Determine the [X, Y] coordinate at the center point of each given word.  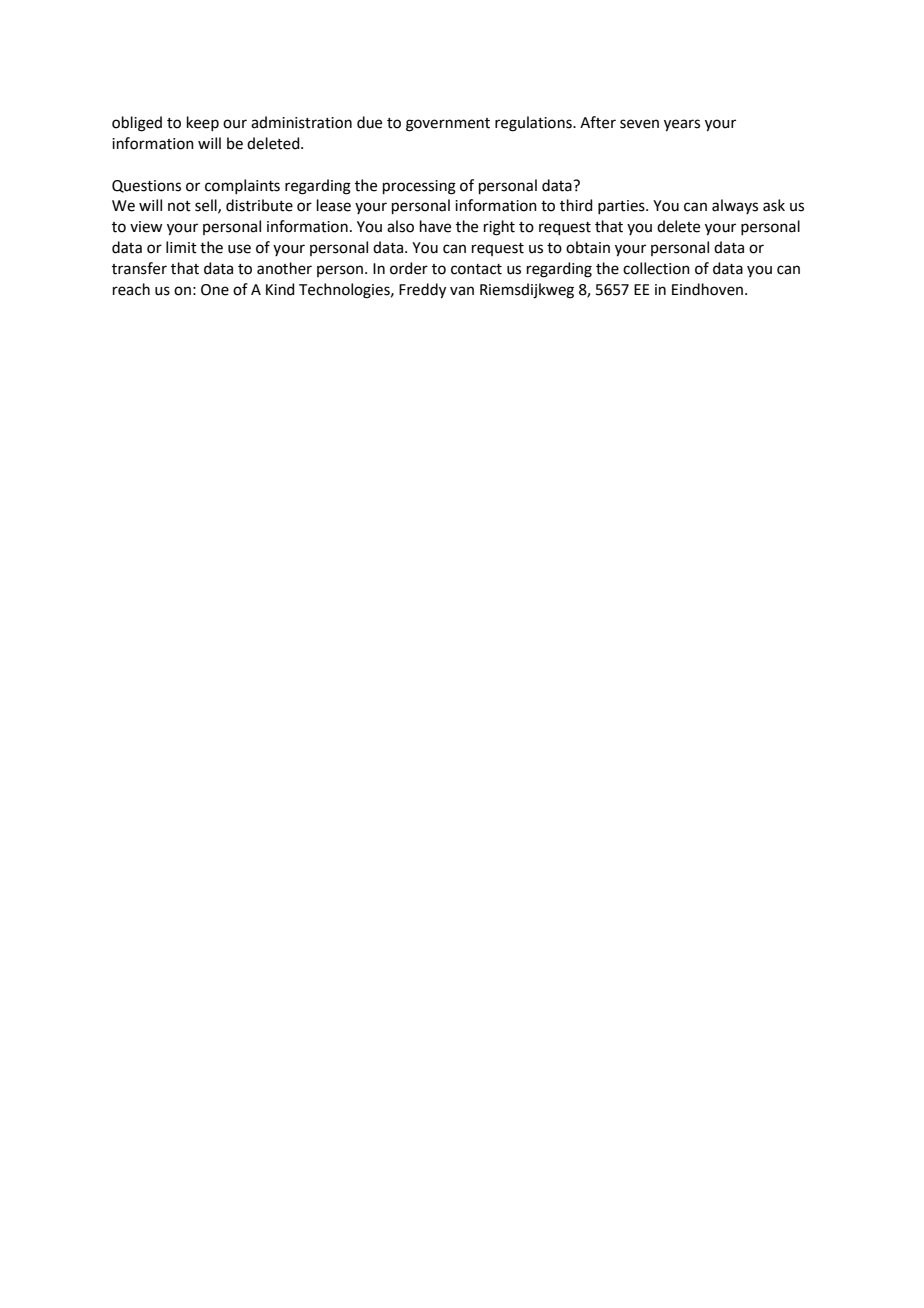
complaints [242, 186]
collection [656, 268]
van [462, 291]
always [735, 206]
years [682, 125]
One [215, 290]
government [448, 125]
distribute [259, 205]
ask [774, 205]
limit [181, 247]
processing [419, 187]
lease [334, 205]
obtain [588, 247]
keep [203, 123]
